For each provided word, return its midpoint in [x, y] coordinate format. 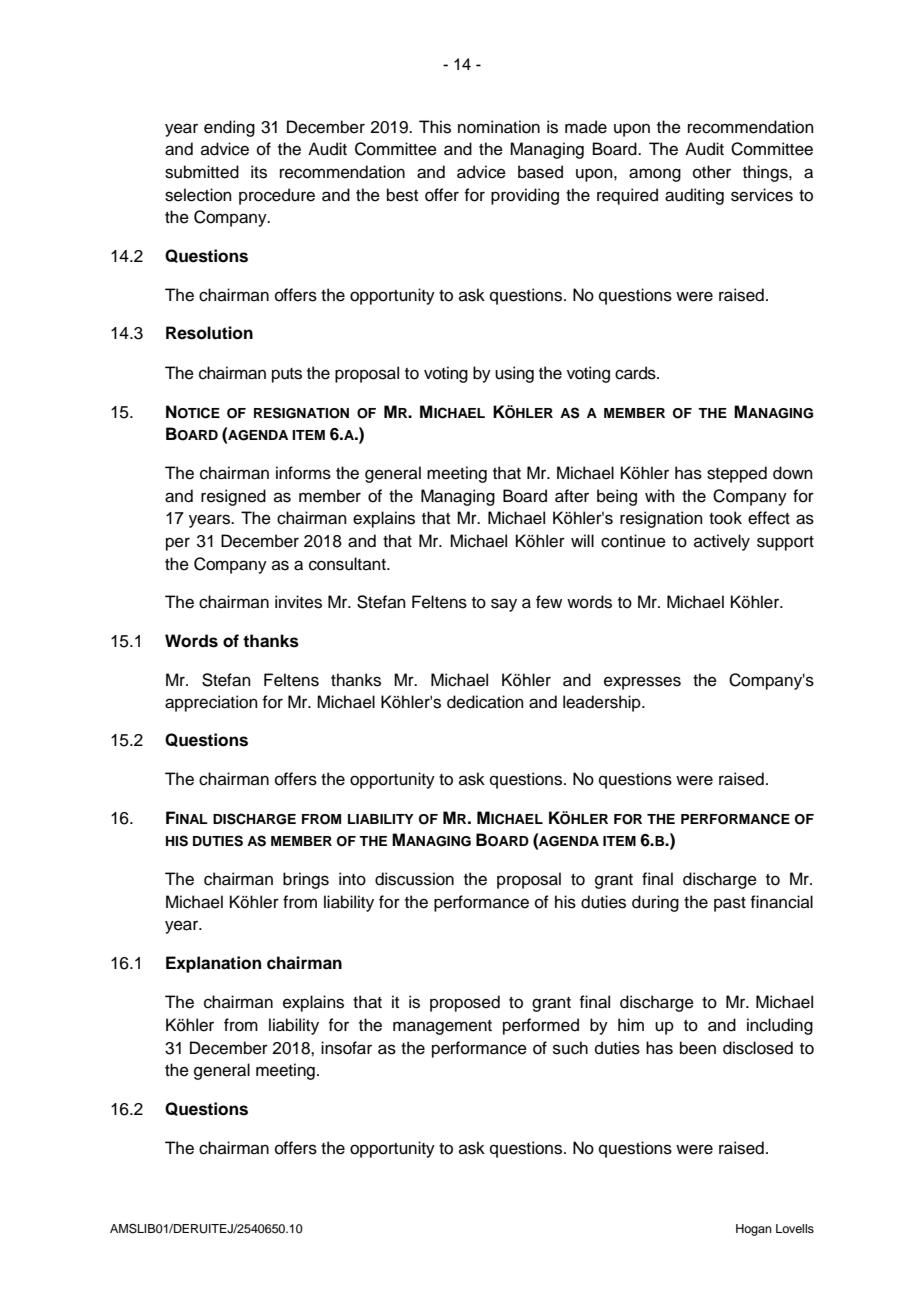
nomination [499, 127]
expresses [642, 683]
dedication [485, 702]
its [259, 172]
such [570, 1048]
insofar [346, 1048]
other [712, 172]
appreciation [211, 703]
